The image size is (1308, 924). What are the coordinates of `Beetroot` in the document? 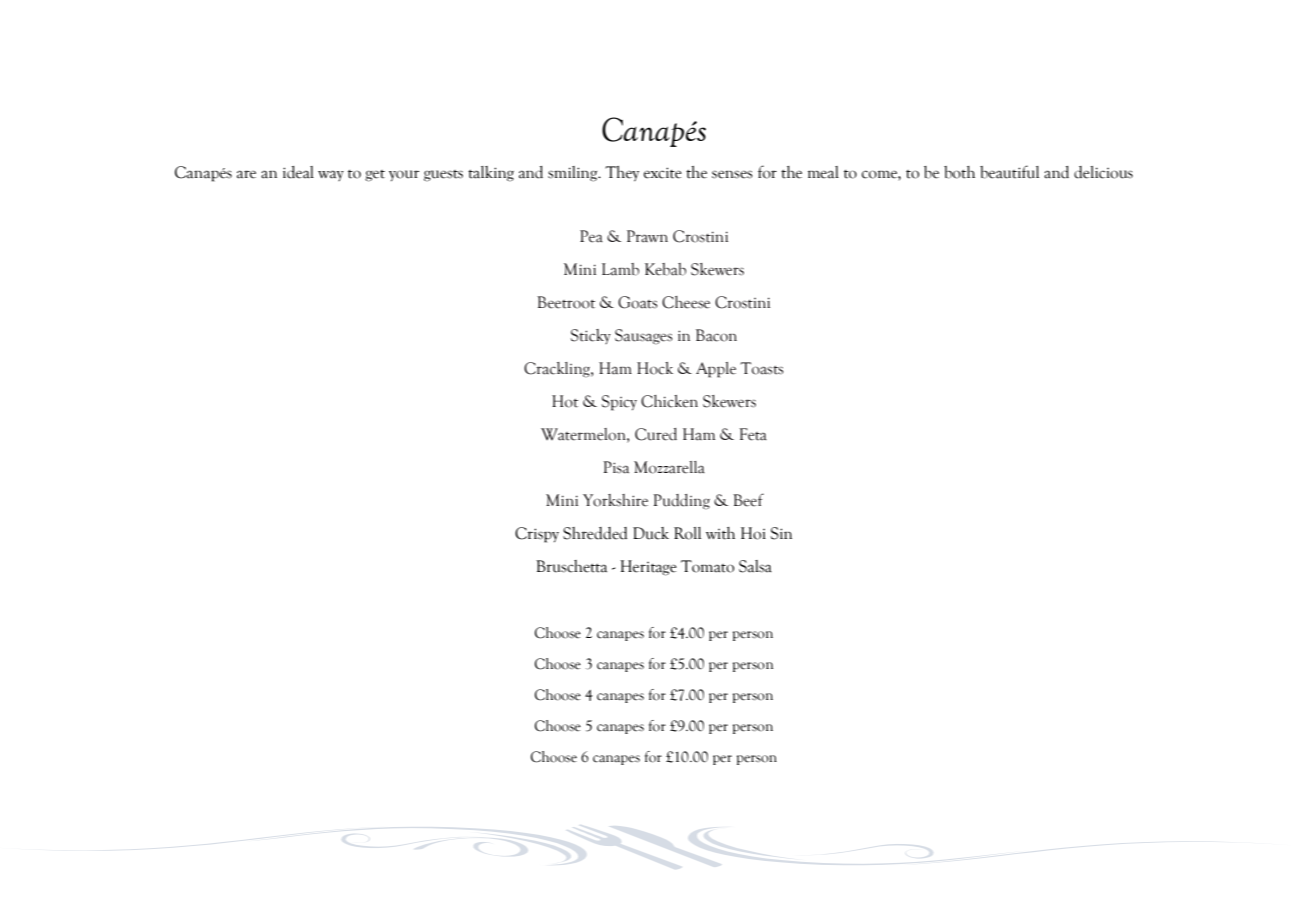 It's located at (566, 302).
